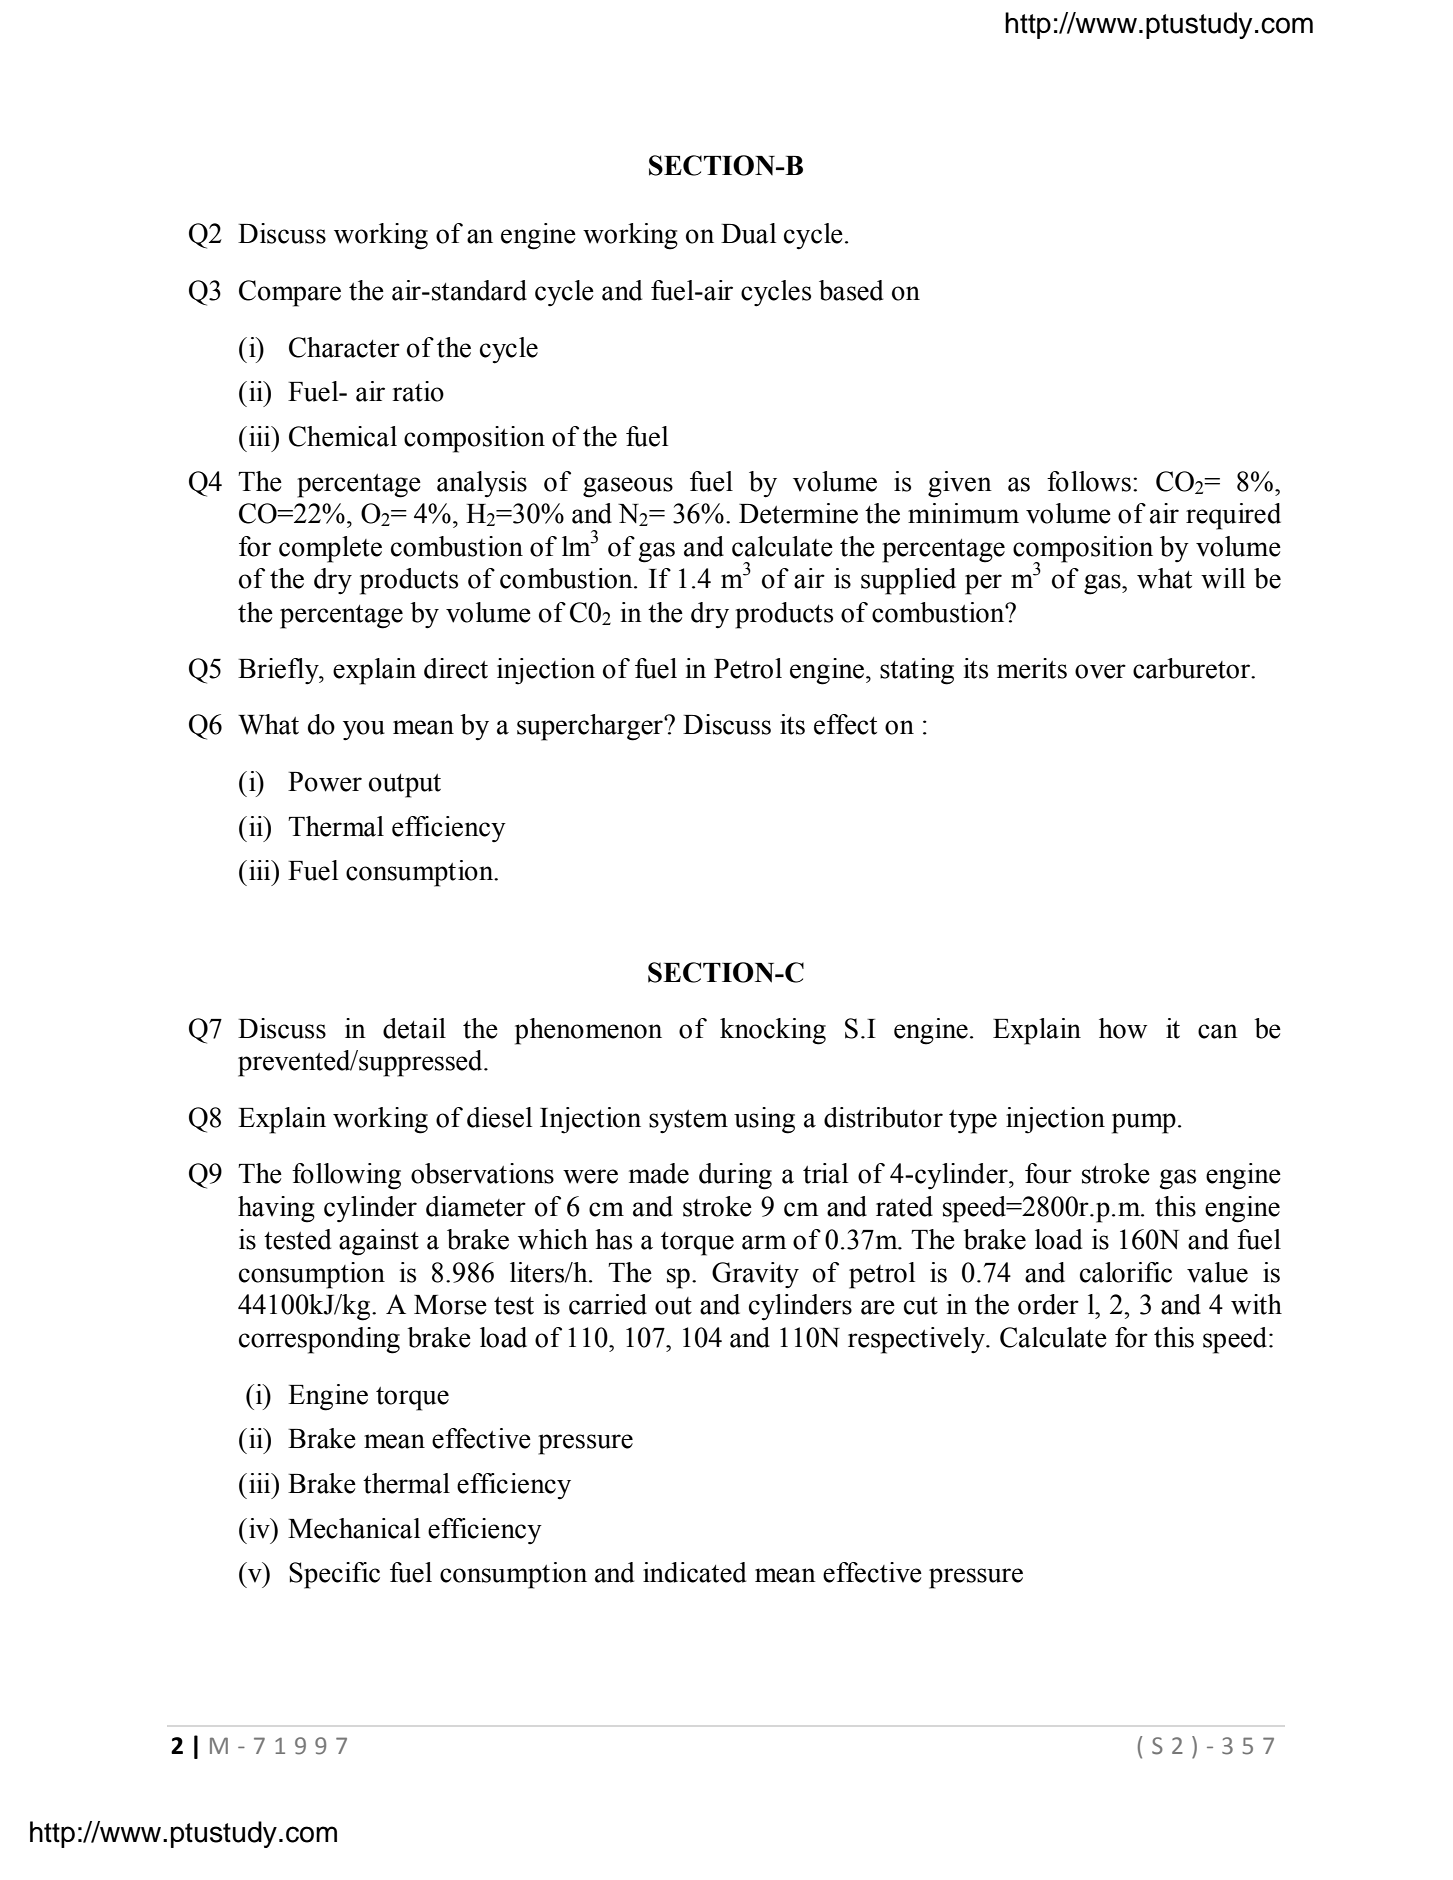  What do you see at coordinates (405, 786) in the image?
I see `output` at bounding box center [405, 786].
